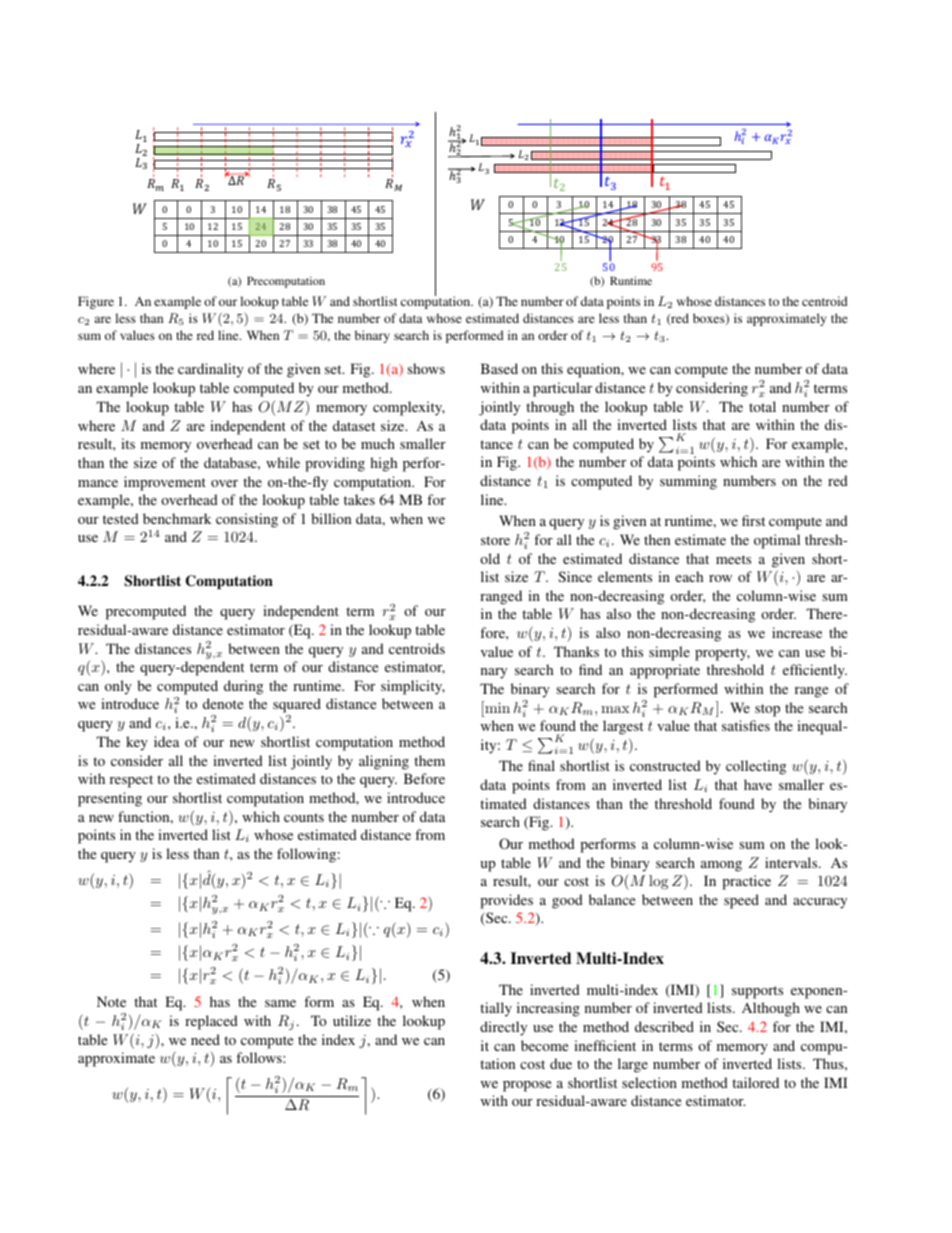 This page has height=1233, width=952. I want to click on boxes, so click(710, 319).
